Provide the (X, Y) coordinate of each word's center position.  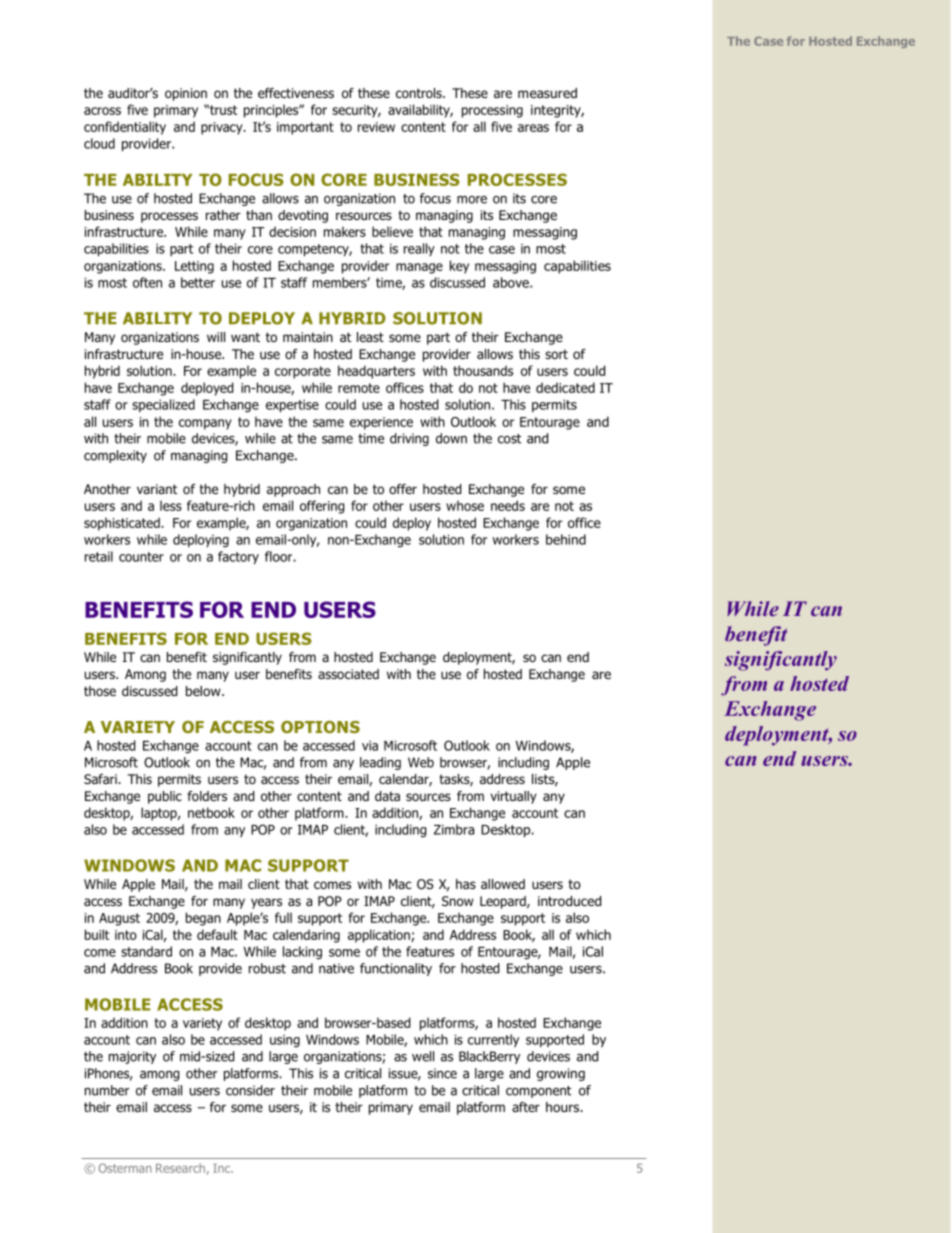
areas (533, 128)
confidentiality (125, 128)
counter (141, 557)
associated (348, 674)
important (305, 128)
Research (181, 1169)
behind (566, 539)
